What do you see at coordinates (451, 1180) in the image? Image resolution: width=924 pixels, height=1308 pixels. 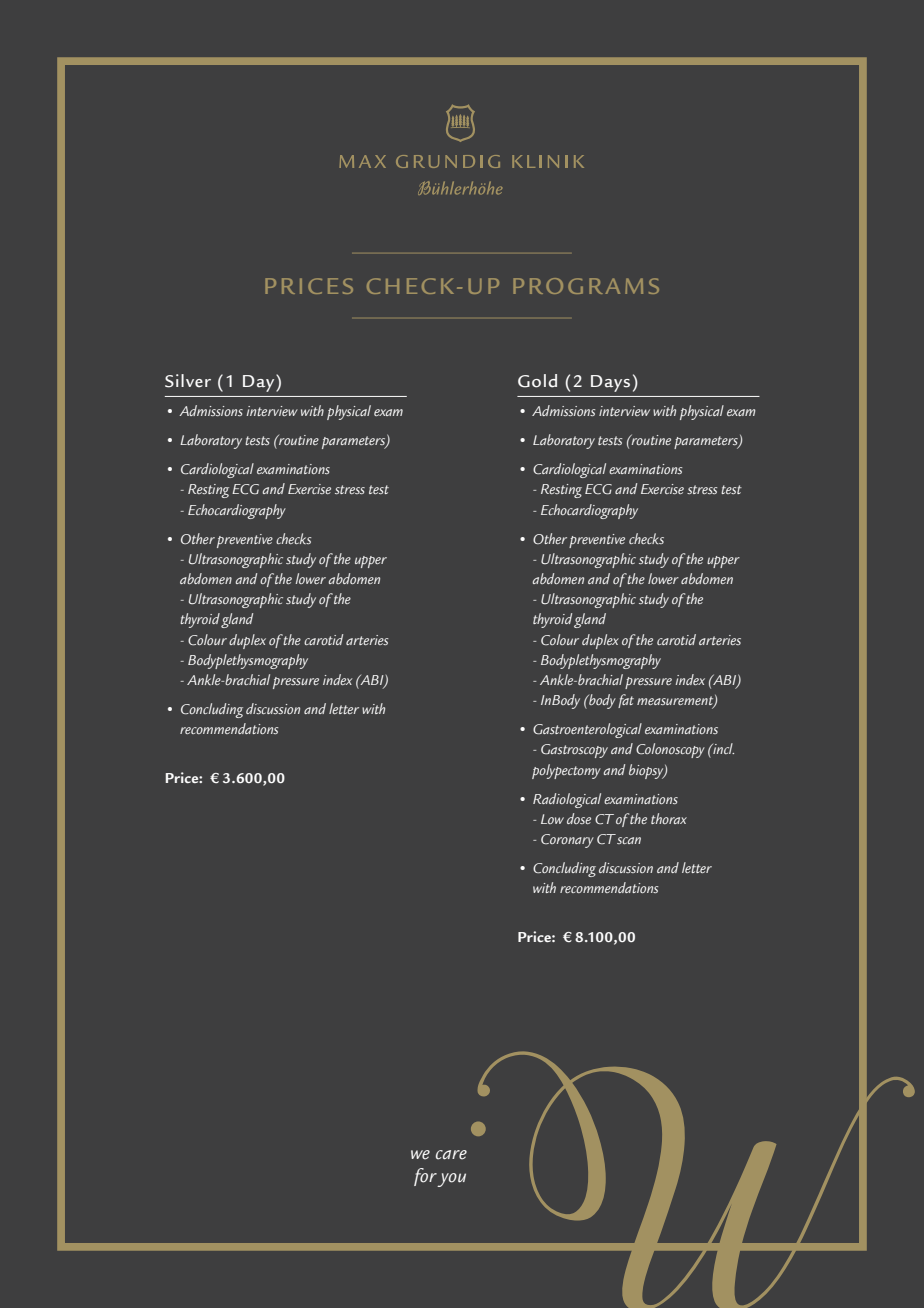 I see `you` at bounding box center [451, 1180].
